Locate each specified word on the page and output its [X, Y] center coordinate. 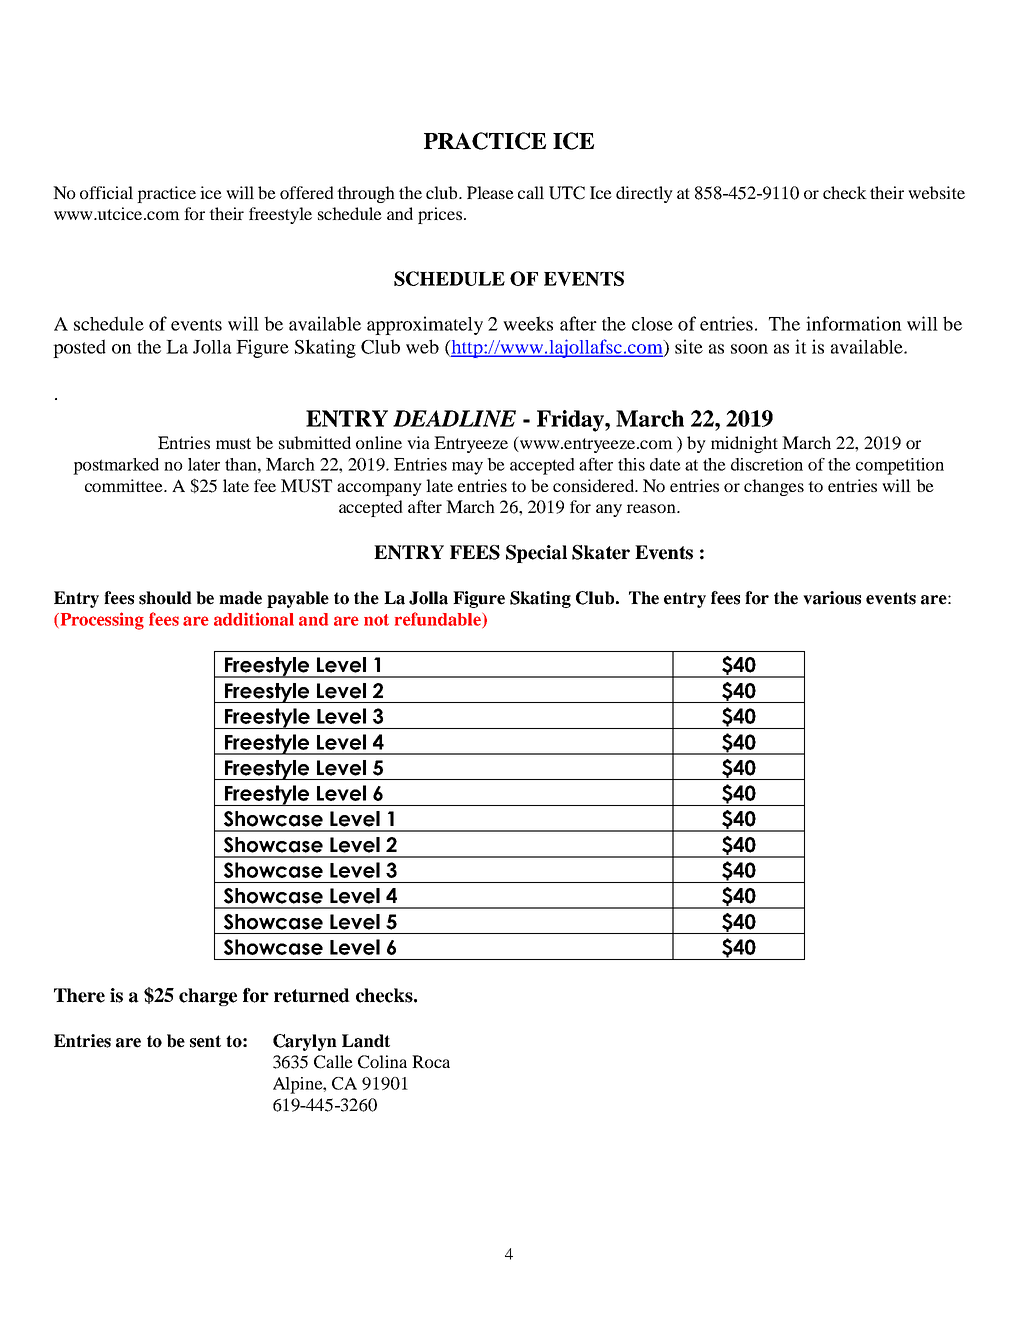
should [165, 598]
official [106, 192]
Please [490, 192]
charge [208, 997]
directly [644, 194]
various [832, 598]
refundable [439, 620]
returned [312, 995]
